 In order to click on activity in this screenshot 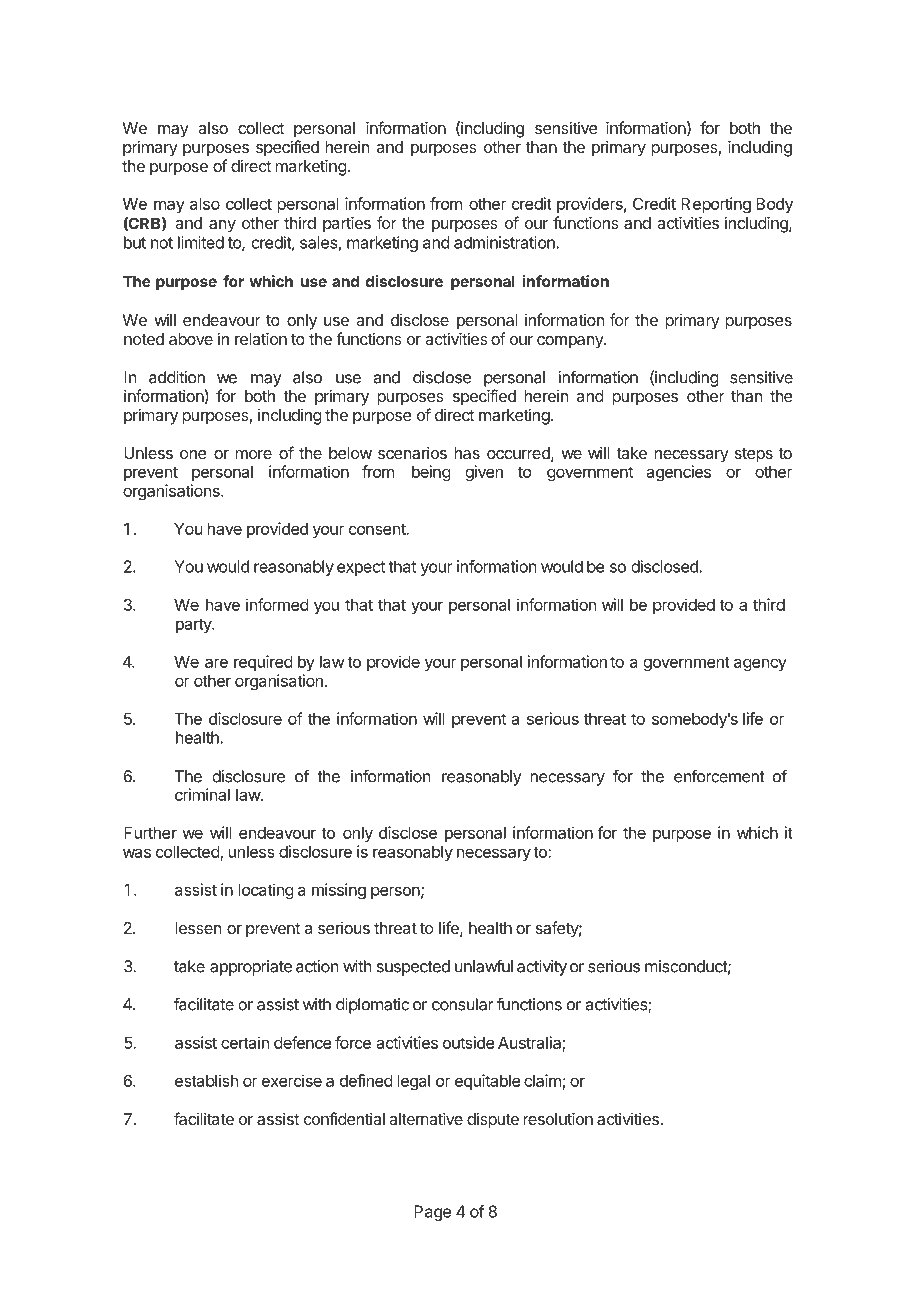, I will do `click(542, 968)`.
